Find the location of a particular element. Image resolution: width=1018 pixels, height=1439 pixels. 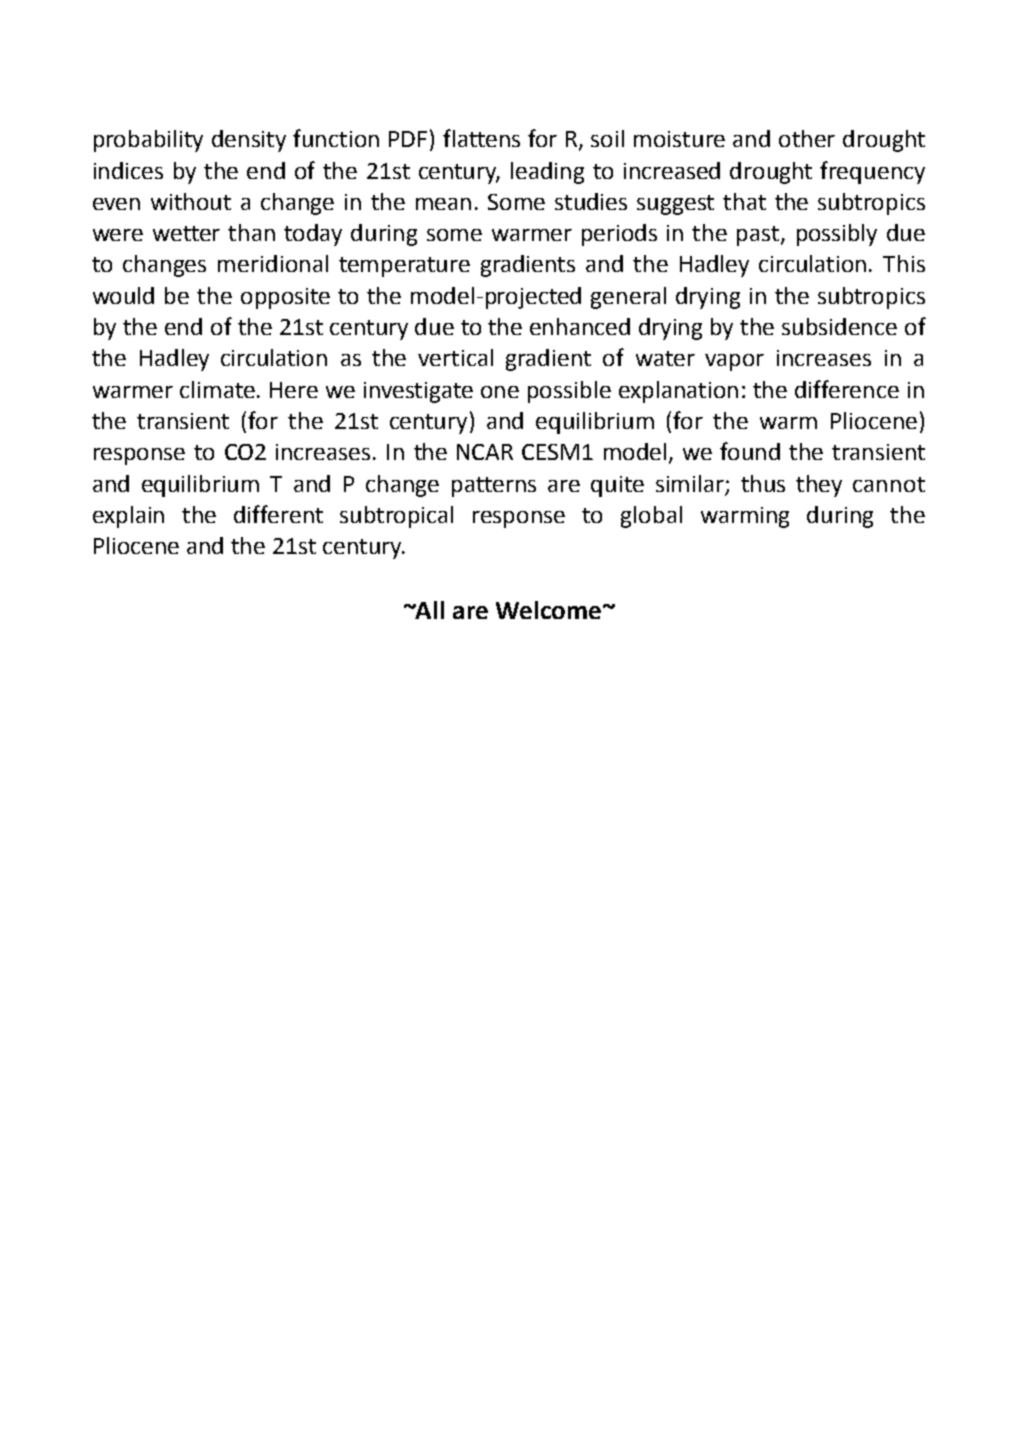

explain is located at coordinates (128, 517).
